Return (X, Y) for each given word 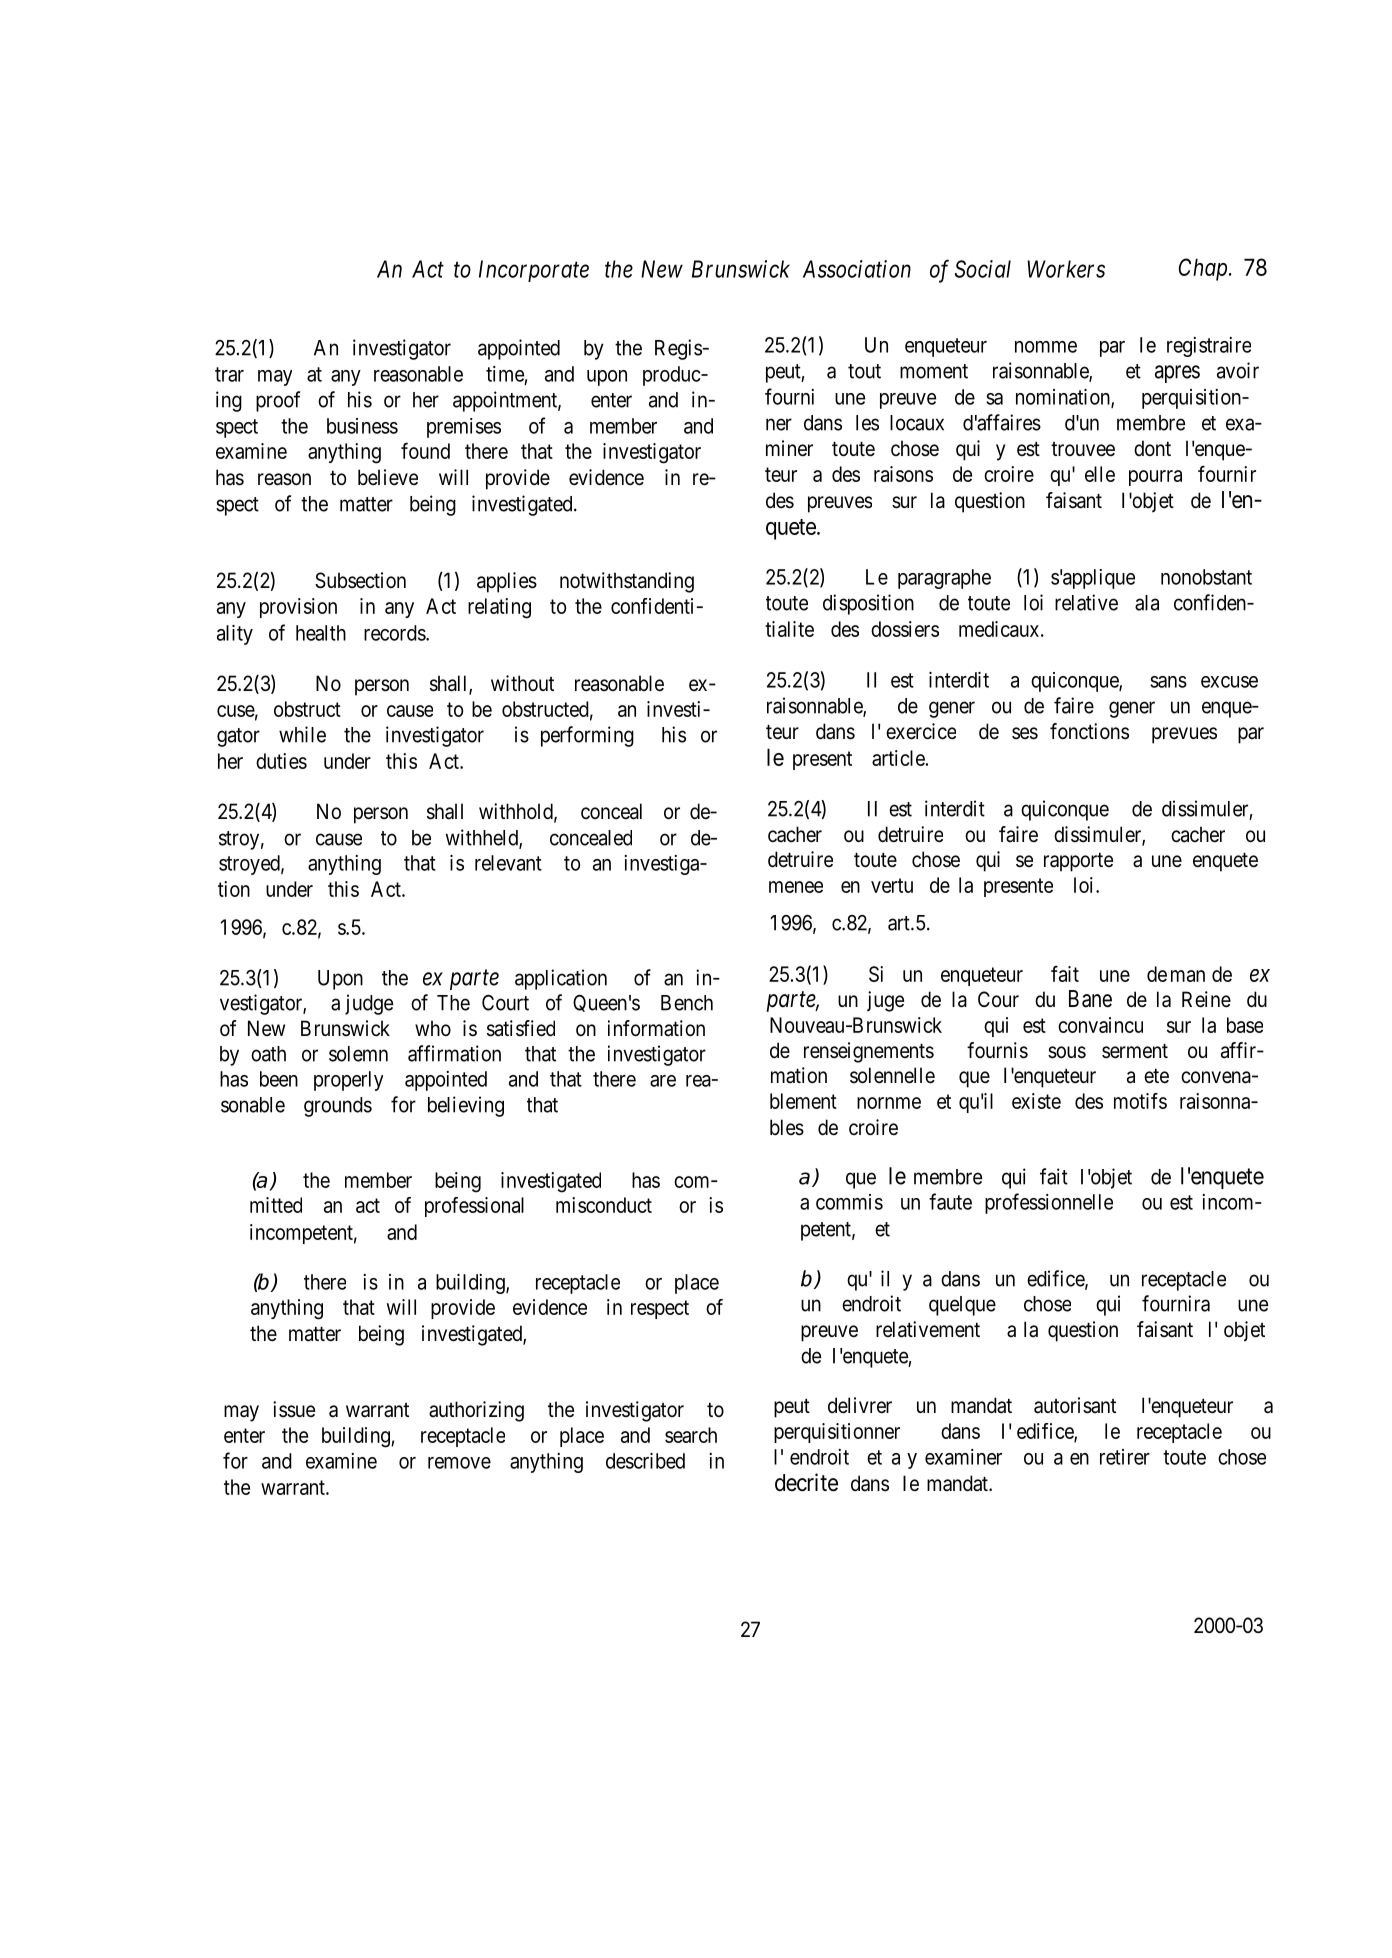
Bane (1090, 999)
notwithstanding (627, 582)
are (663, 1081)
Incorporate (534, 271)
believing (466, 1106)
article (899, 758)
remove (459, 1463)
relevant (508, 863)
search (691, 1435)
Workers (1066, 269)
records (395, 633)
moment (934, 371)
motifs (1140, 1101)
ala (1147, 603)
